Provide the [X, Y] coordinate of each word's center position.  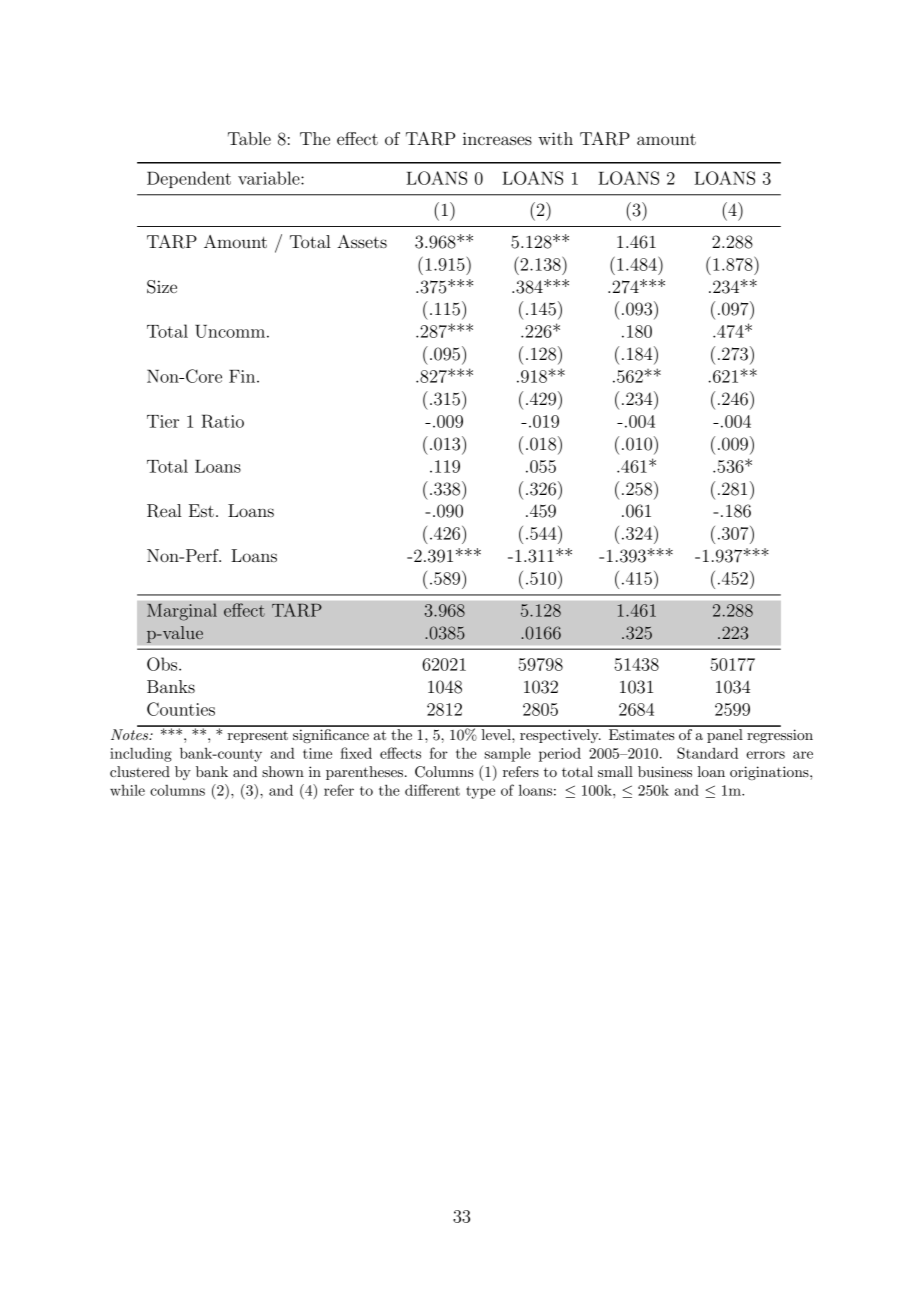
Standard [707, 753]
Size [162, 287]
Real [164, 511]
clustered [140, 771]
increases [497, 138]
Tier [163, 421]
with [555, 138]
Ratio [222, 421]
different [432, 790]
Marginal [182, 612]
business [665, 771]
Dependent [189, 179]
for [439, 753]
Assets [362, 241]
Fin [243, 376]
